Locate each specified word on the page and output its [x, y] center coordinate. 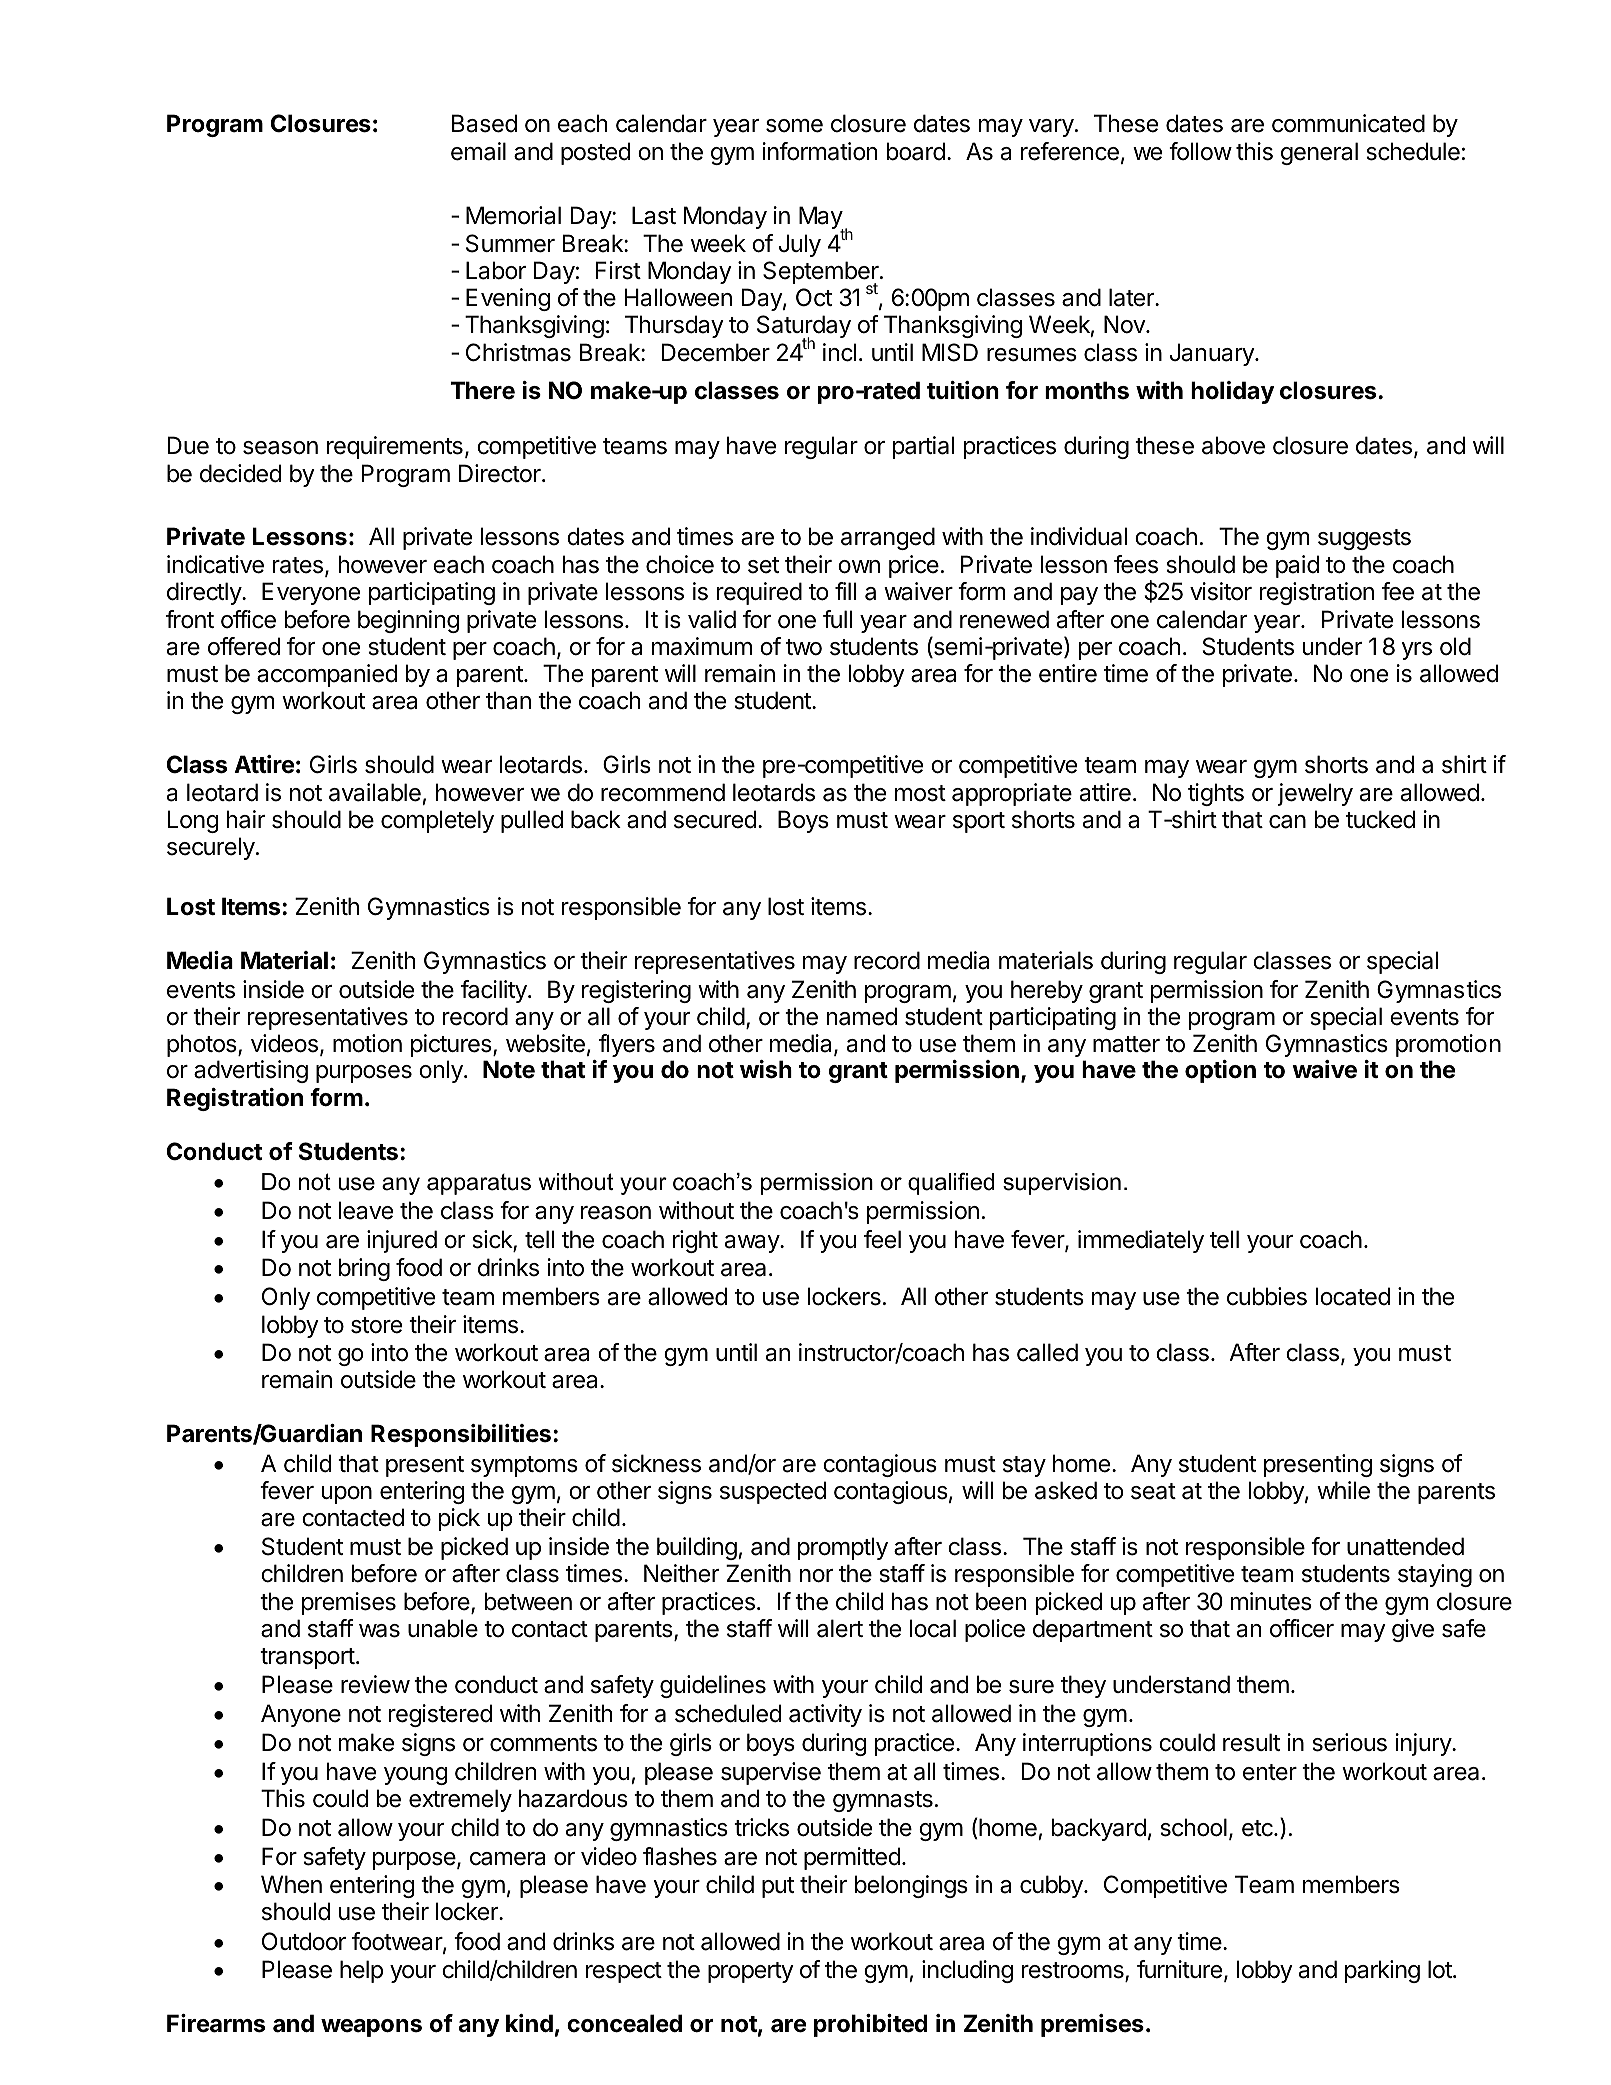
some [794, 126]
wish [766, 1069]
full [837, 619]
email [478, 151]
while [1343, 1490]
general [1319, 153]
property [751, 1972]
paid [1297, 566]
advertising [251, 1071]
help [361, 1971]
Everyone [311, 593]
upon [347, 1495]
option [1220, 1071]
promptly [843, 1548]
